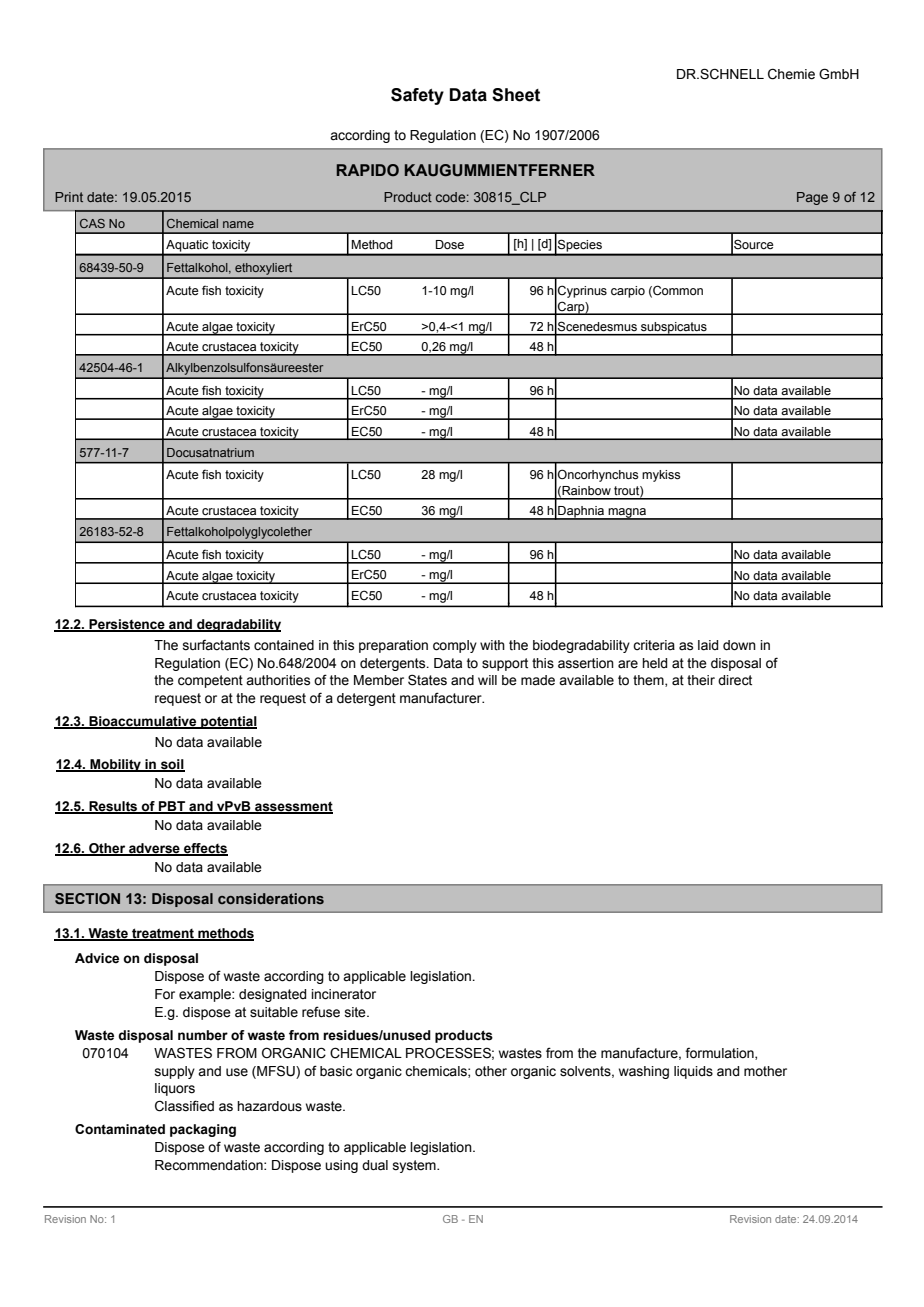 The height and width of the screenshot is (1307, 924). What do you see at coordinates (415, 1166) in the screenshot?
I see `system` at bounding box center [415, 1166].
